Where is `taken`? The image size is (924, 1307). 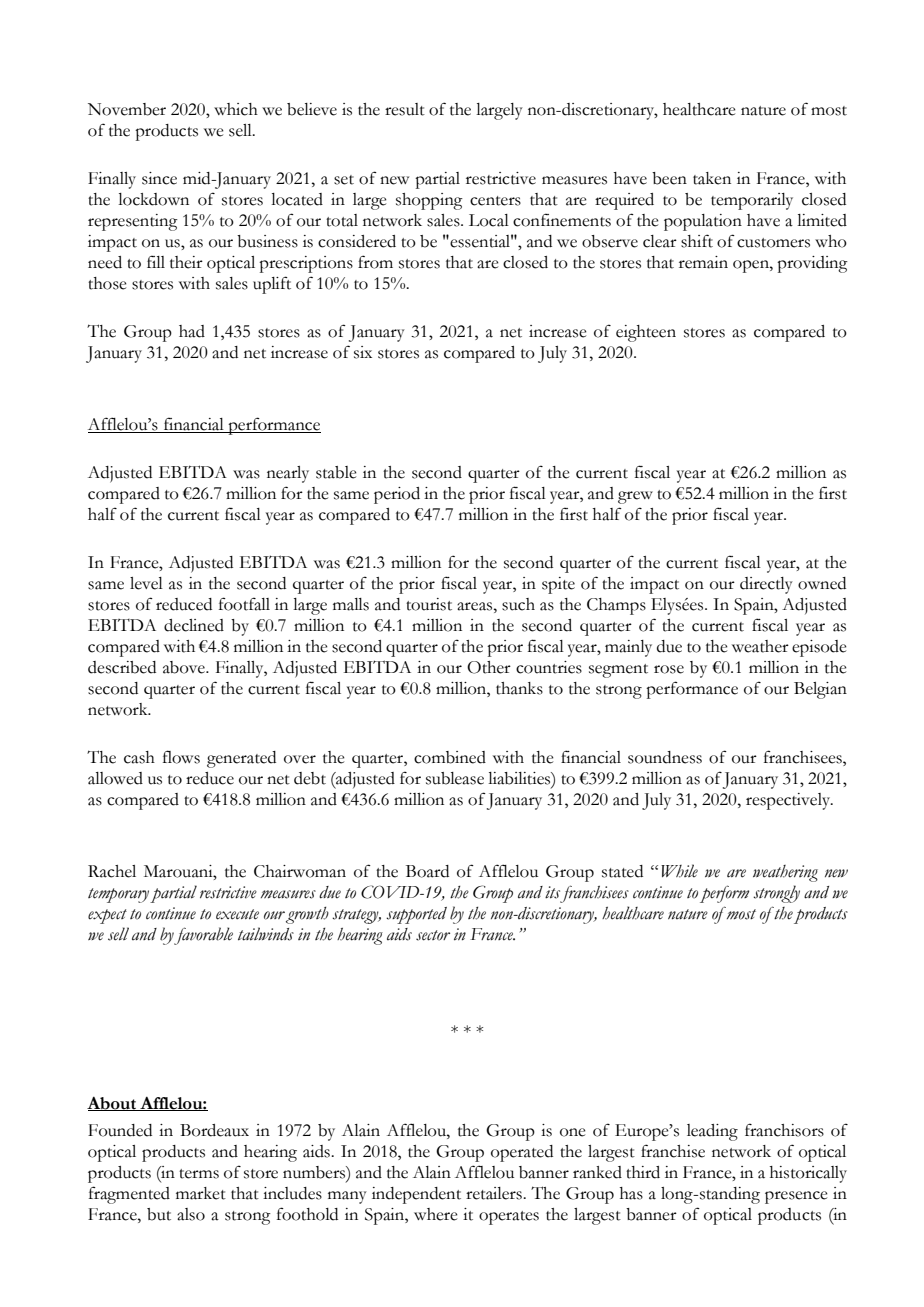
taken is located at coordinates (712, 178).
